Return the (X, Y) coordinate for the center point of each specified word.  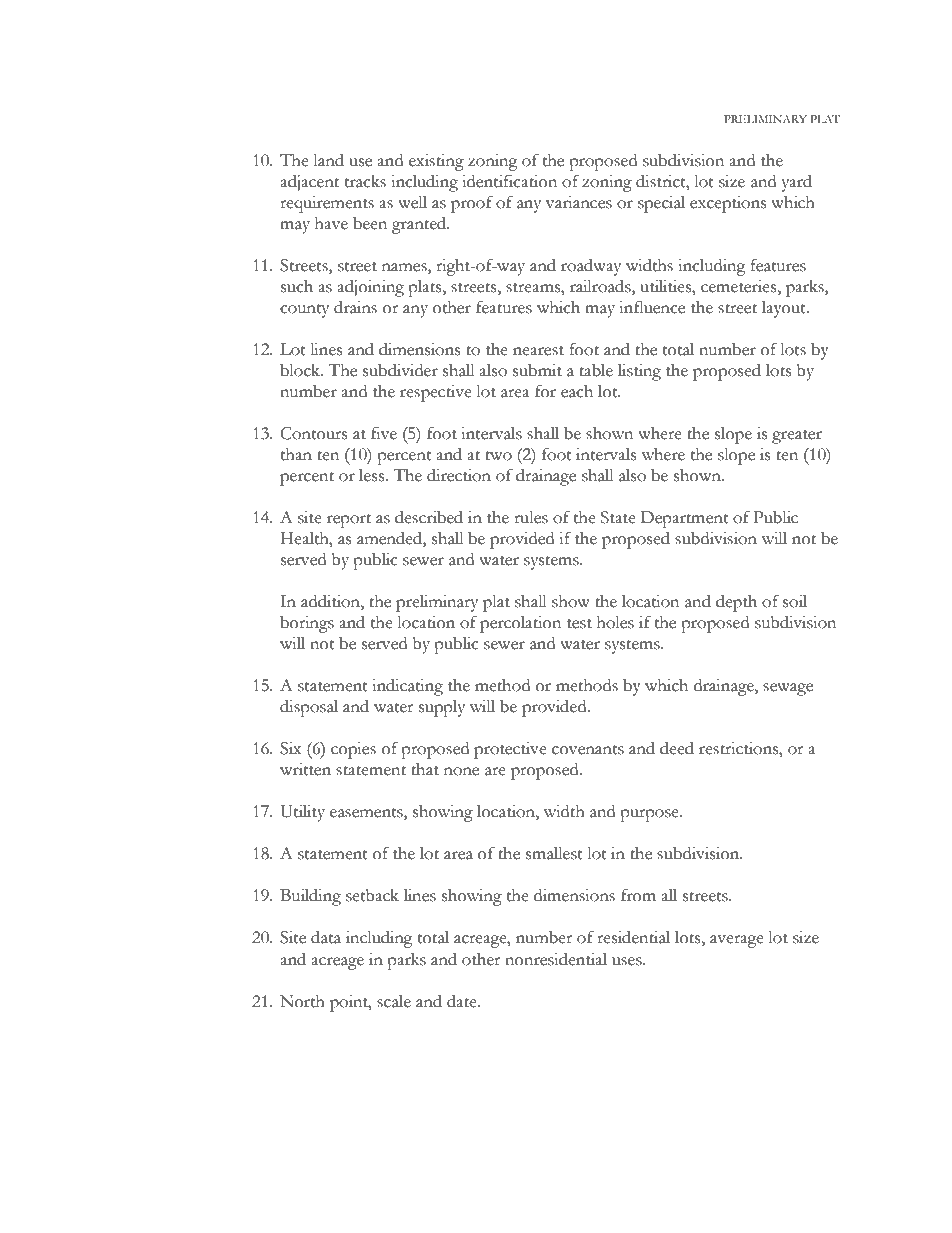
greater (797, 437)
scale (394, 1001)
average (737, 941)
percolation (520, 624)
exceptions (728, 204)
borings (307, 624)
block (301, 370)
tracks (365, 181)
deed (677, 748)
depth (736, 603)
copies (353, 750)
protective (510, 750)
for (545, 391)
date (463, 1001)
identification (509, 181)
